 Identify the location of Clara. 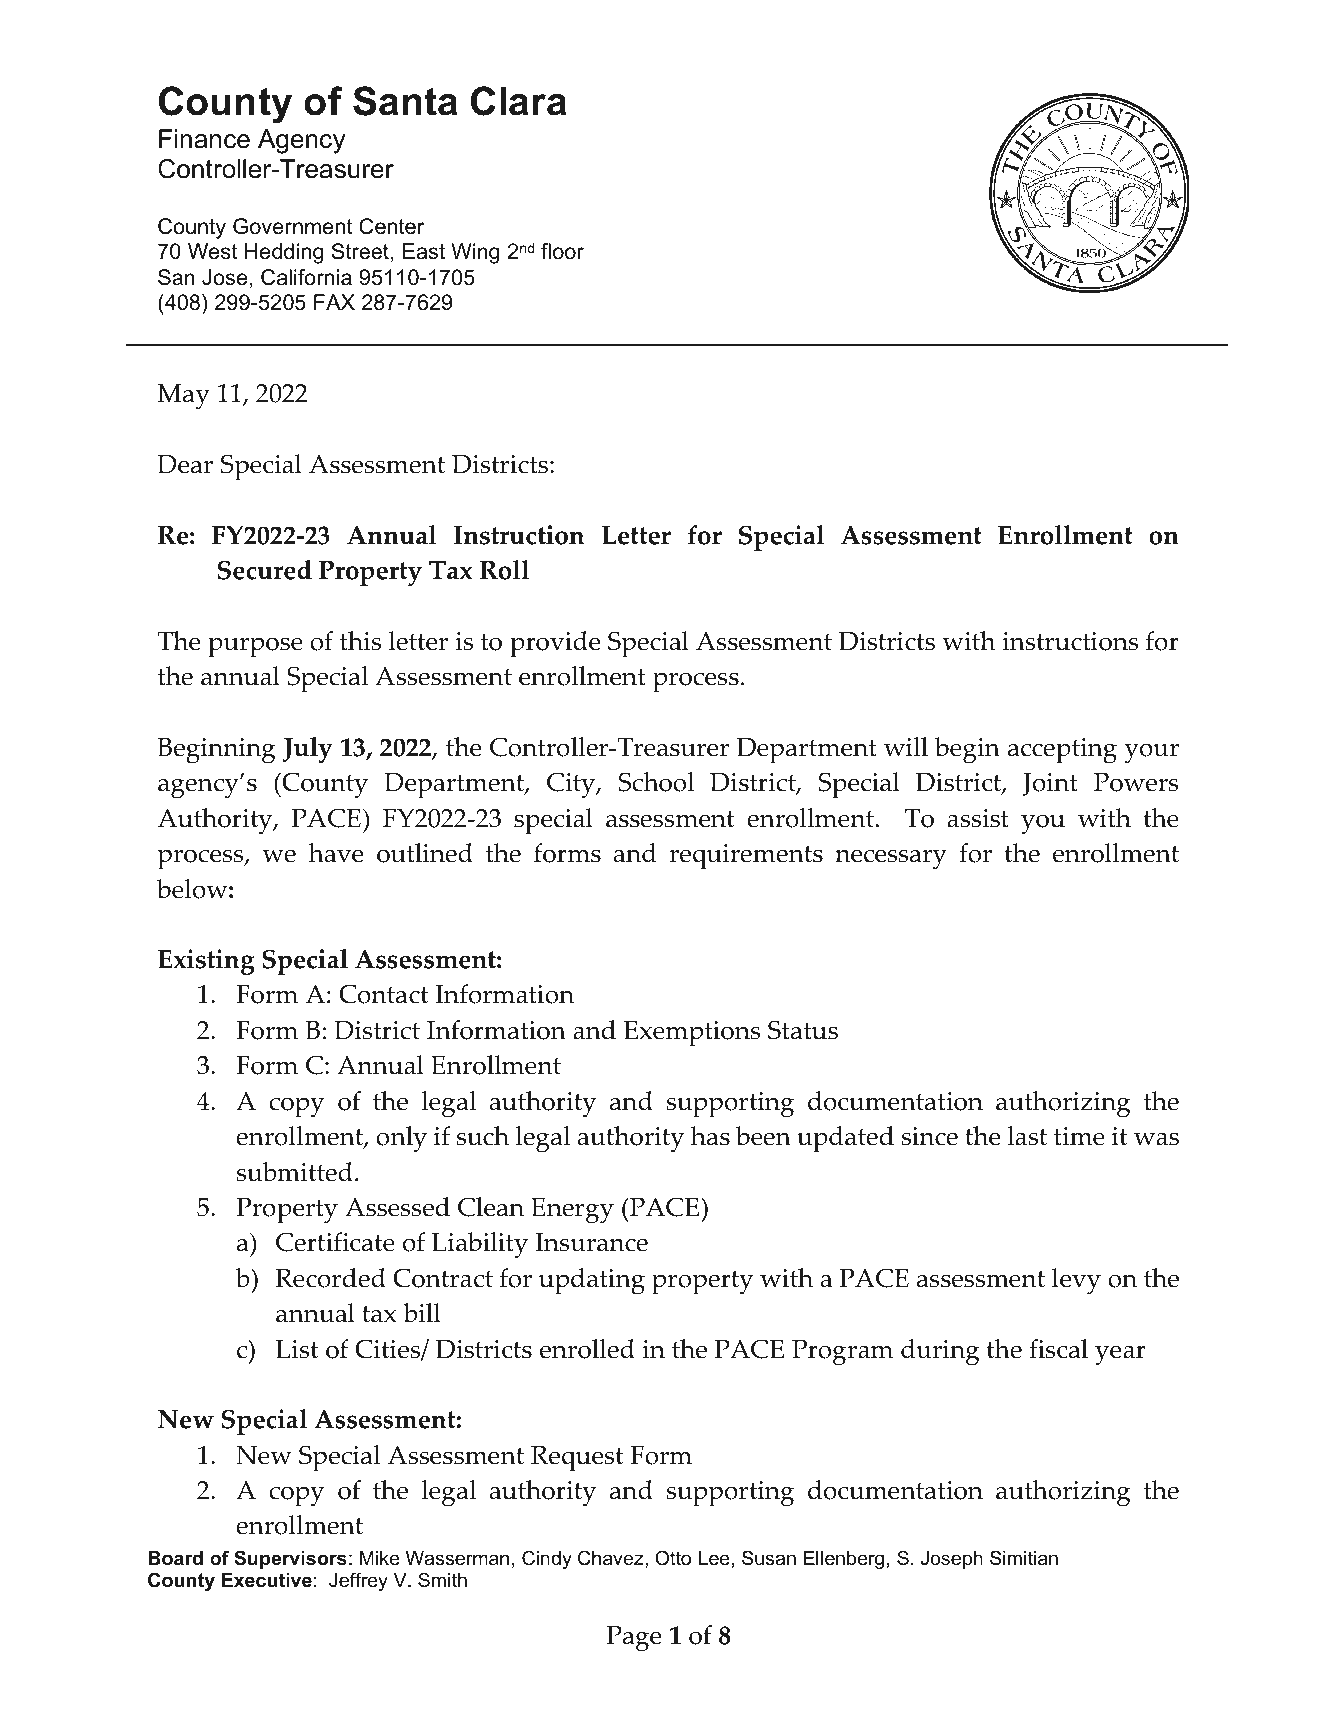
(519, 101).
